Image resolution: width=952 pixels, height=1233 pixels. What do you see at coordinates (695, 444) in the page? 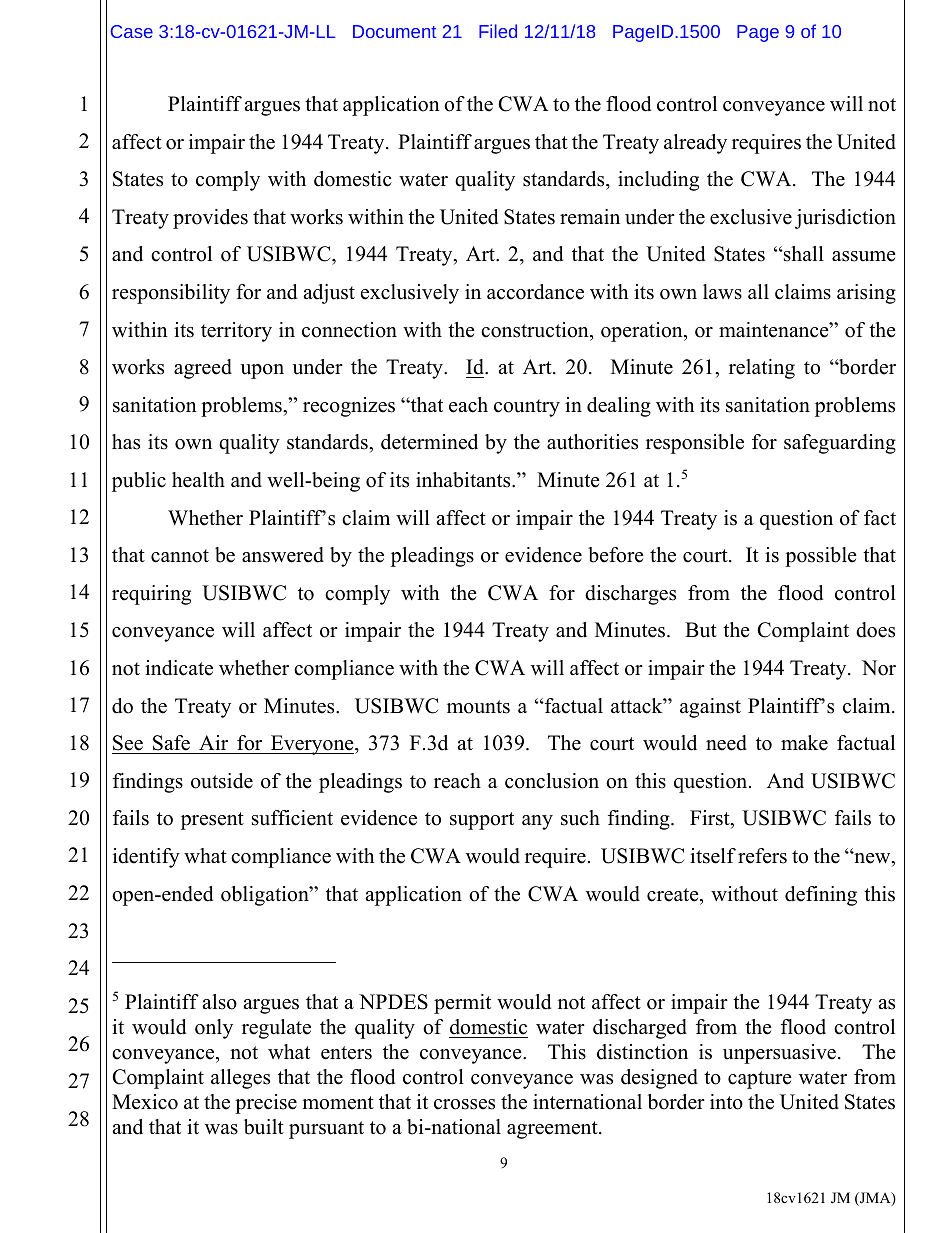
I see `responsible` at bounding box center [695, 444].
